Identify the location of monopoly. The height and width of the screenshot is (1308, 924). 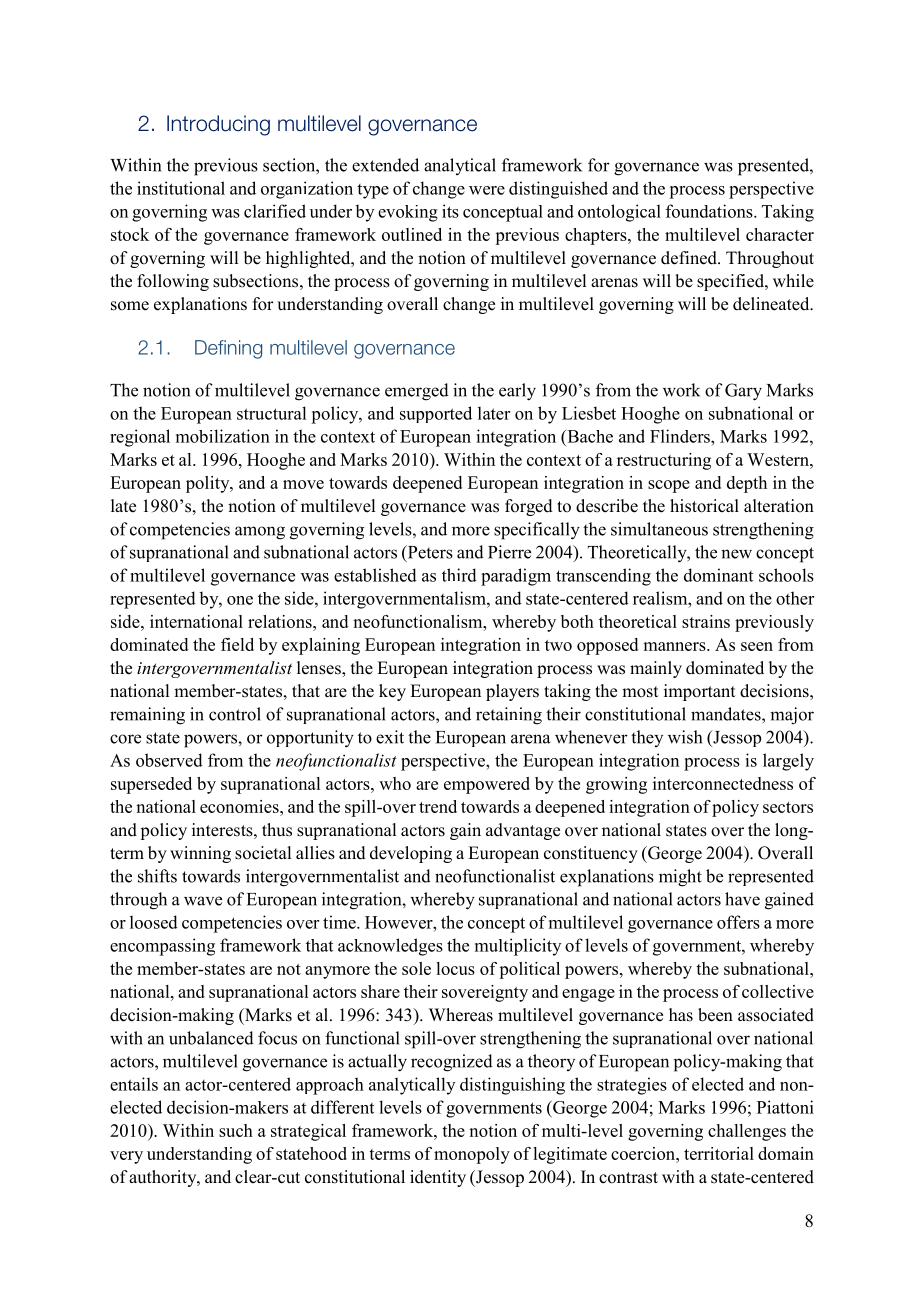
(472, 1155).
